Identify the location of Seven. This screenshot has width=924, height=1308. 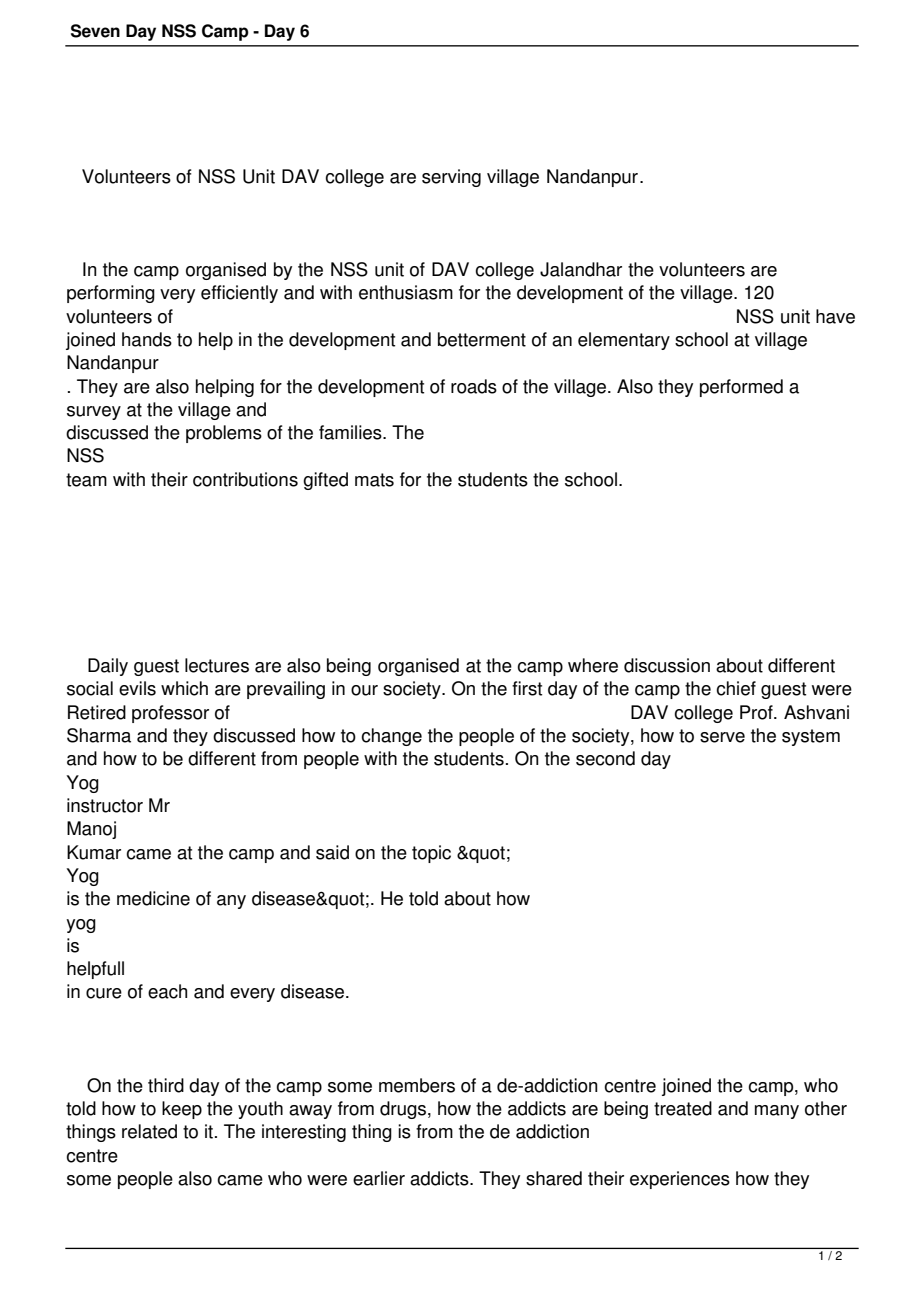
(95, 31).
